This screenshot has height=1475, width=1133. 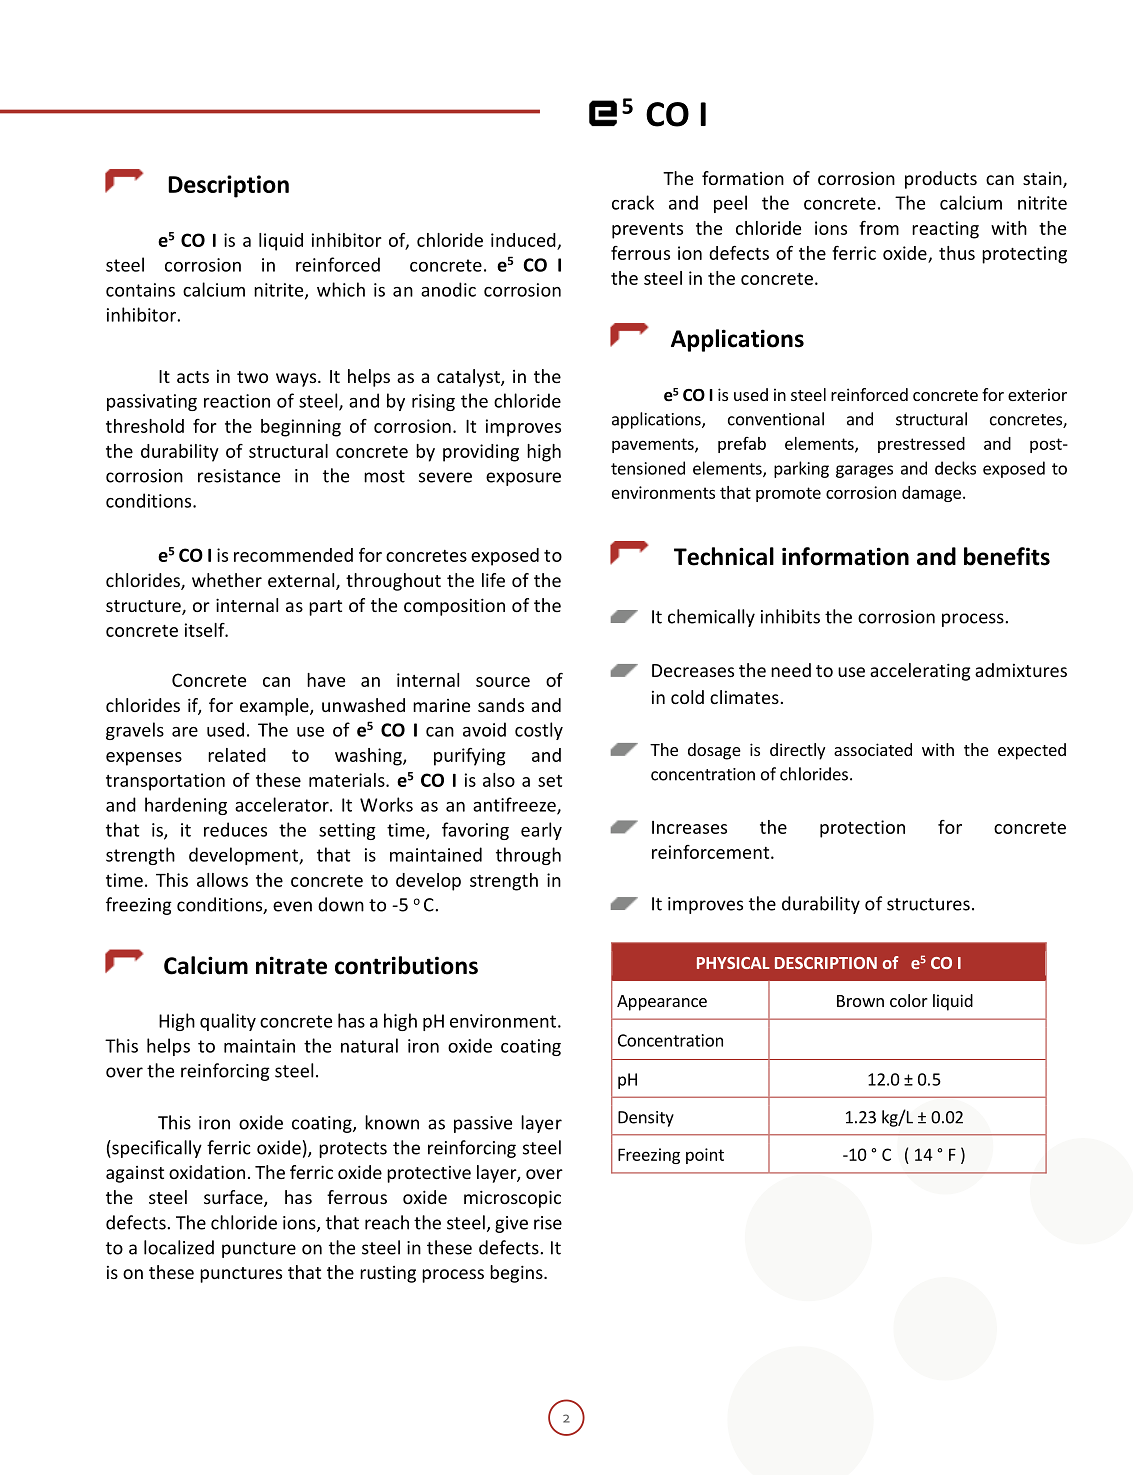 What do you see at coordinates (705, 1156) in the screenshot?
I see `point` at bounding box center [705, 1156].
